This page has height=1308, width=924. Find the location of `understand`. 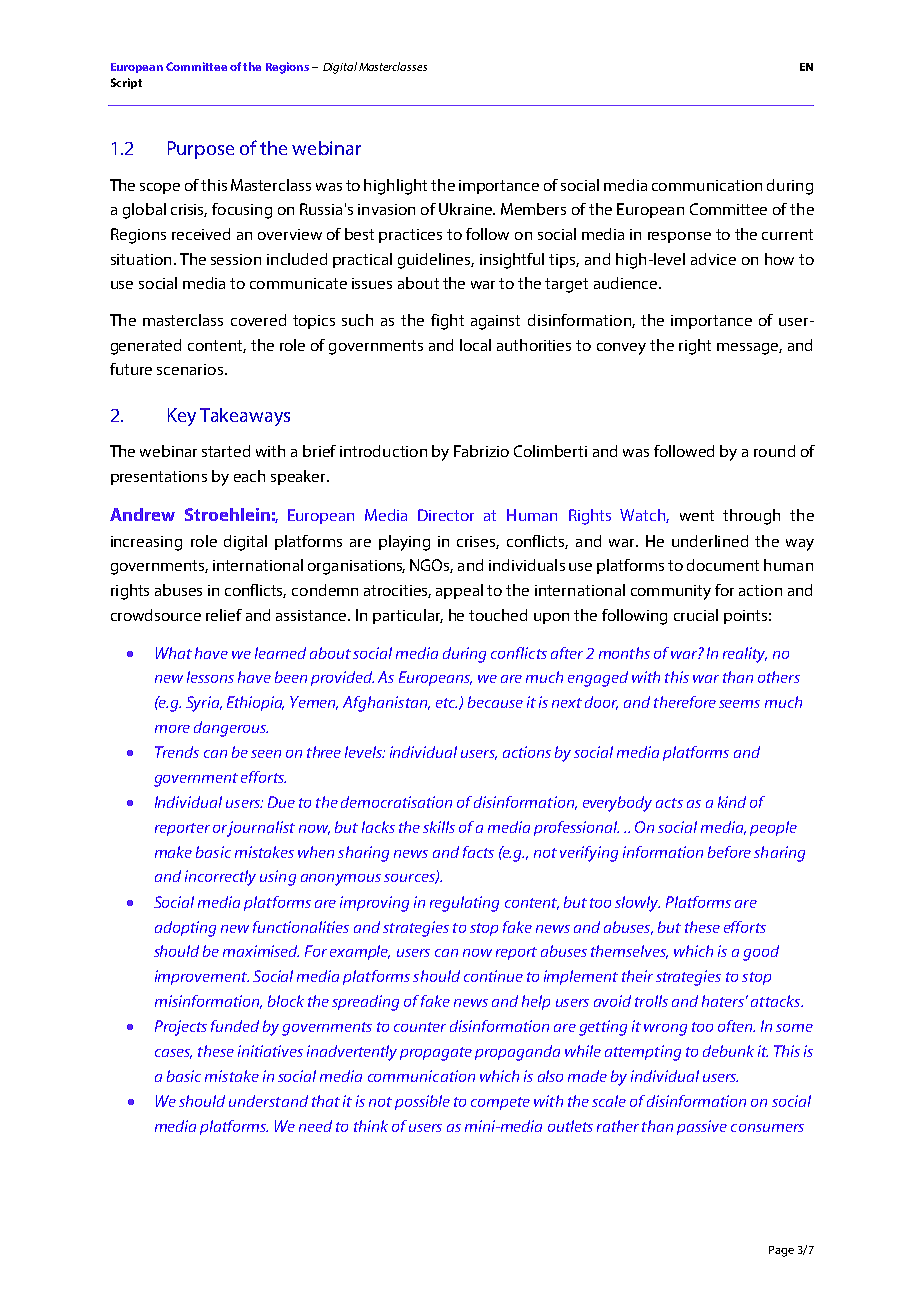

understand is located at coordinates (268, 1101).
